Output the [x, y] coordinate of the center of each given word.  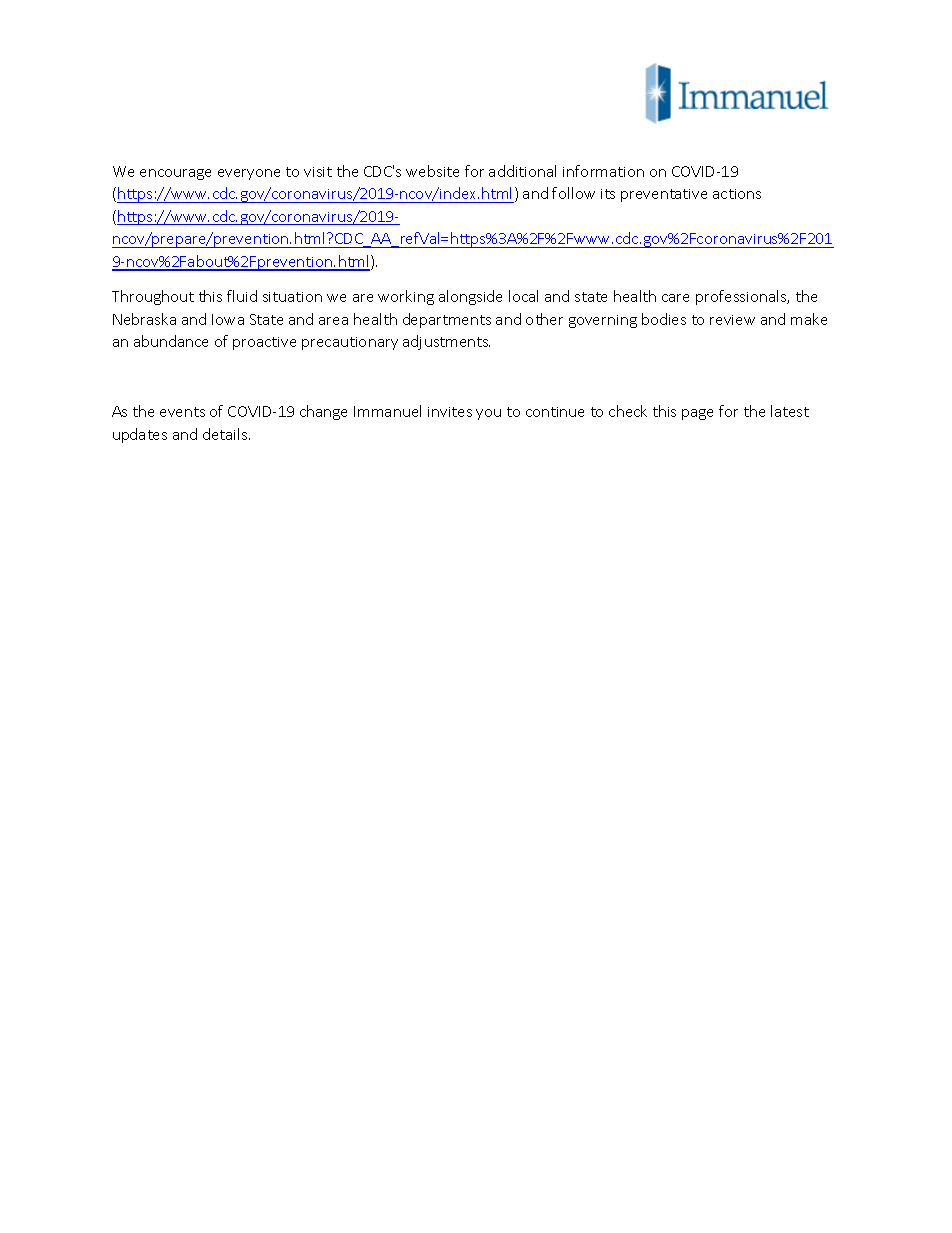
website [432, 171]
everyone [249, 174]
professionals [742, 297]
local [523, 296]
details [226, 434]
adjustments [446, 342]
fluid [242, 296]
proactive [264, 343]
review [732, 320]
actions [737, 194]
